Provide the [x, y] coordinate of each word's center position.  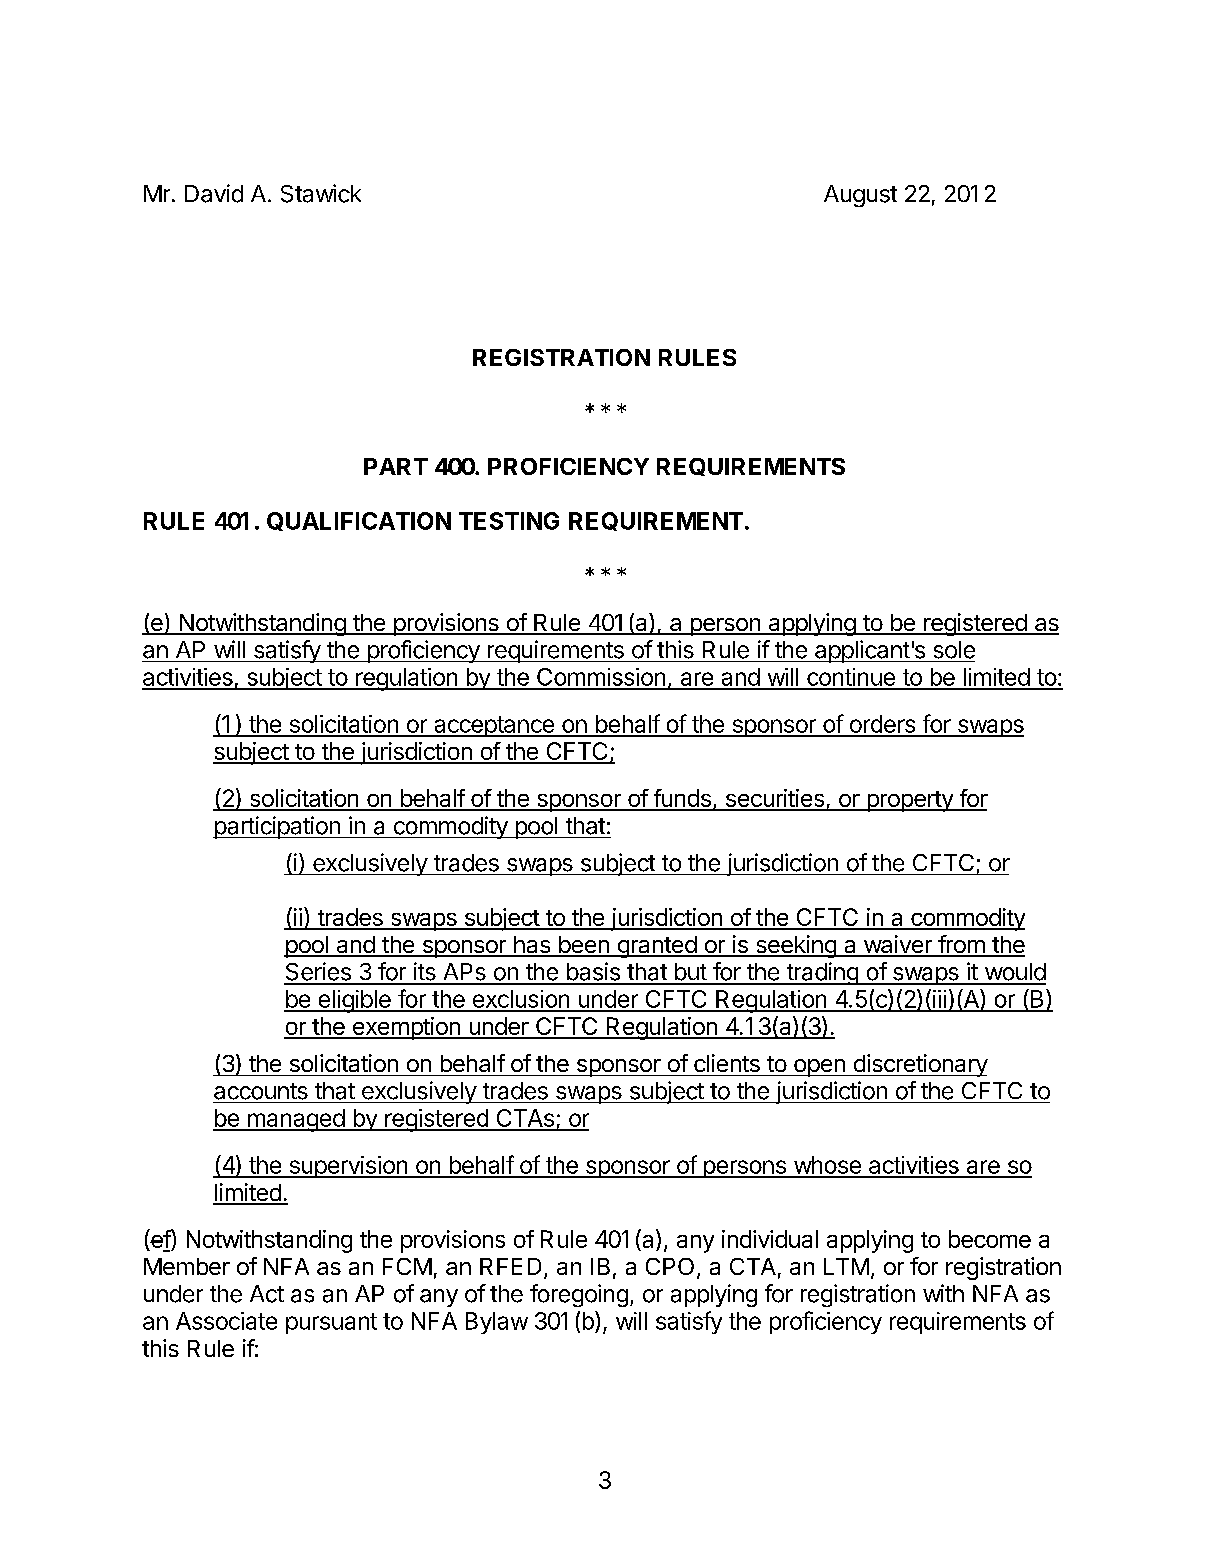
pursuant [331, 1323]
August [860, 196]
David [214, 193]
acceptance [494, 726]
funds [682, 799]
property [910, 801]
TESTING [509, 521]
